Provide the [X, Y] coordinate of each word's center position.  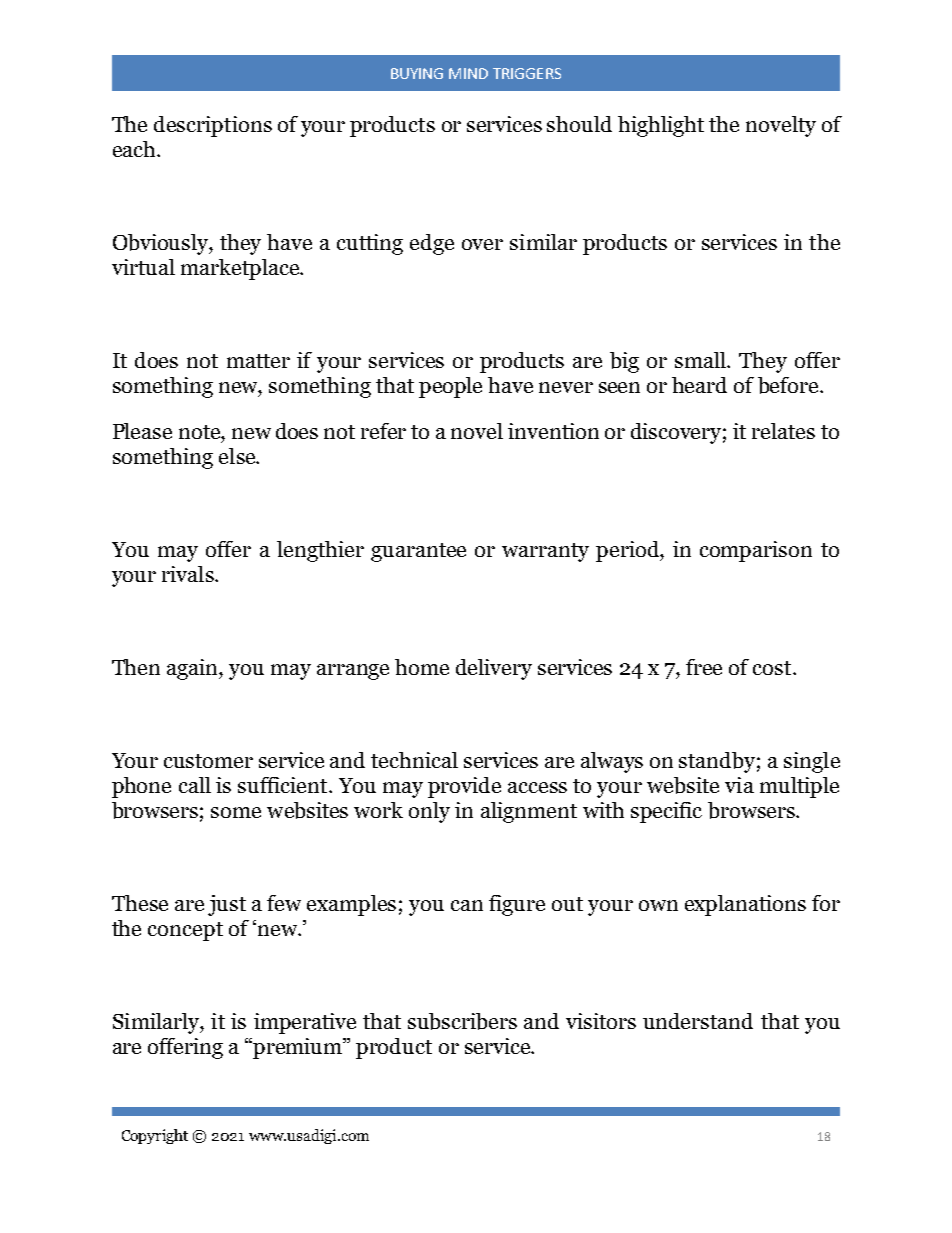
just [227, 905]
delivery [494, 669]
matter [258, 361]
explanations [745, 905]
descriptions [213, 126]
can [467, 905]
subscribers [462, 1021]
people [450, 387]
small [702, 360]
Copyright [155, 1136]
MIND [468, 73]
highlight [661, 126]
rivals [189, 574]
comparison [756, 551]
